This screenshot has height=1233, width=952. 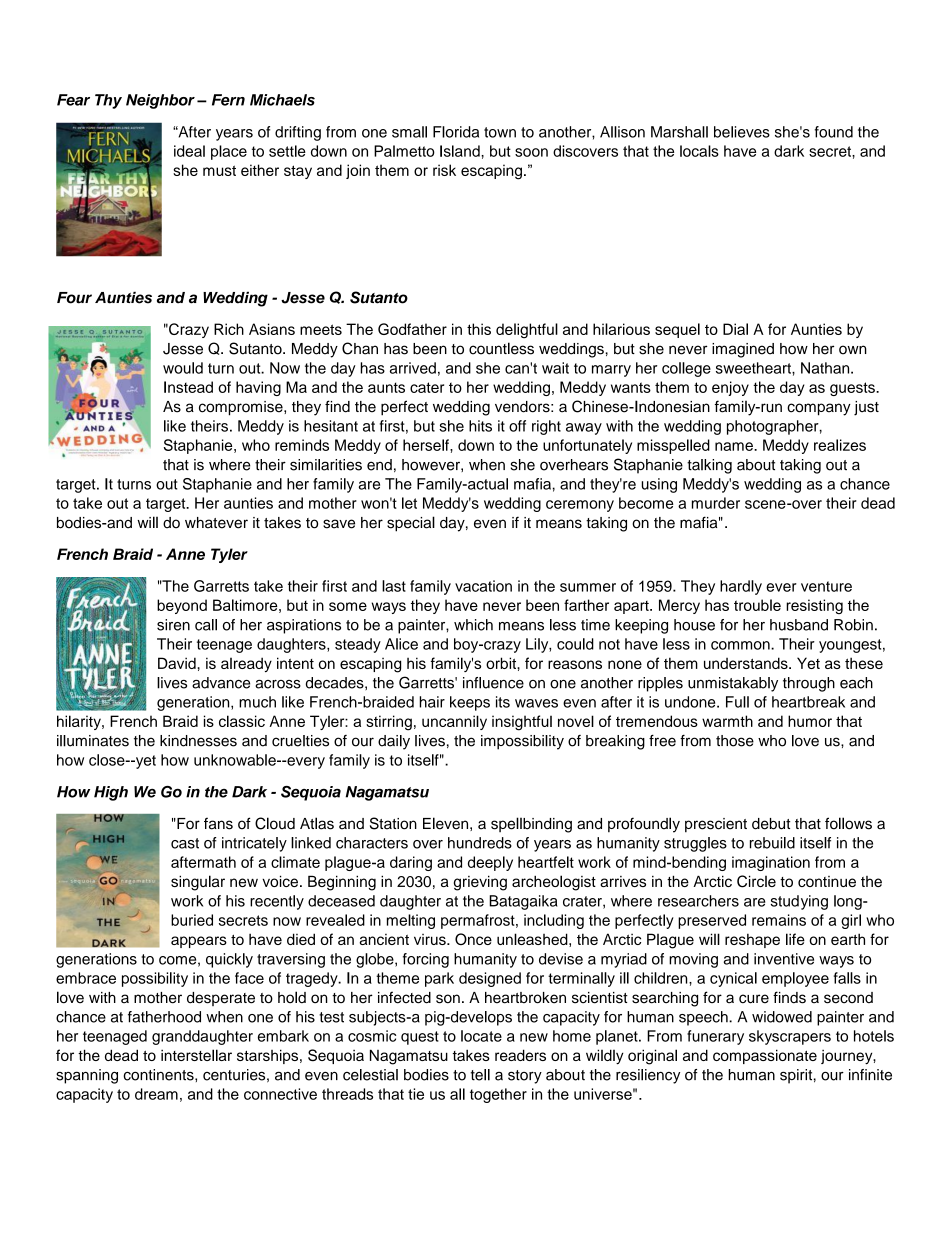 I want to click on uncannily, so click(x=454, y=722).
